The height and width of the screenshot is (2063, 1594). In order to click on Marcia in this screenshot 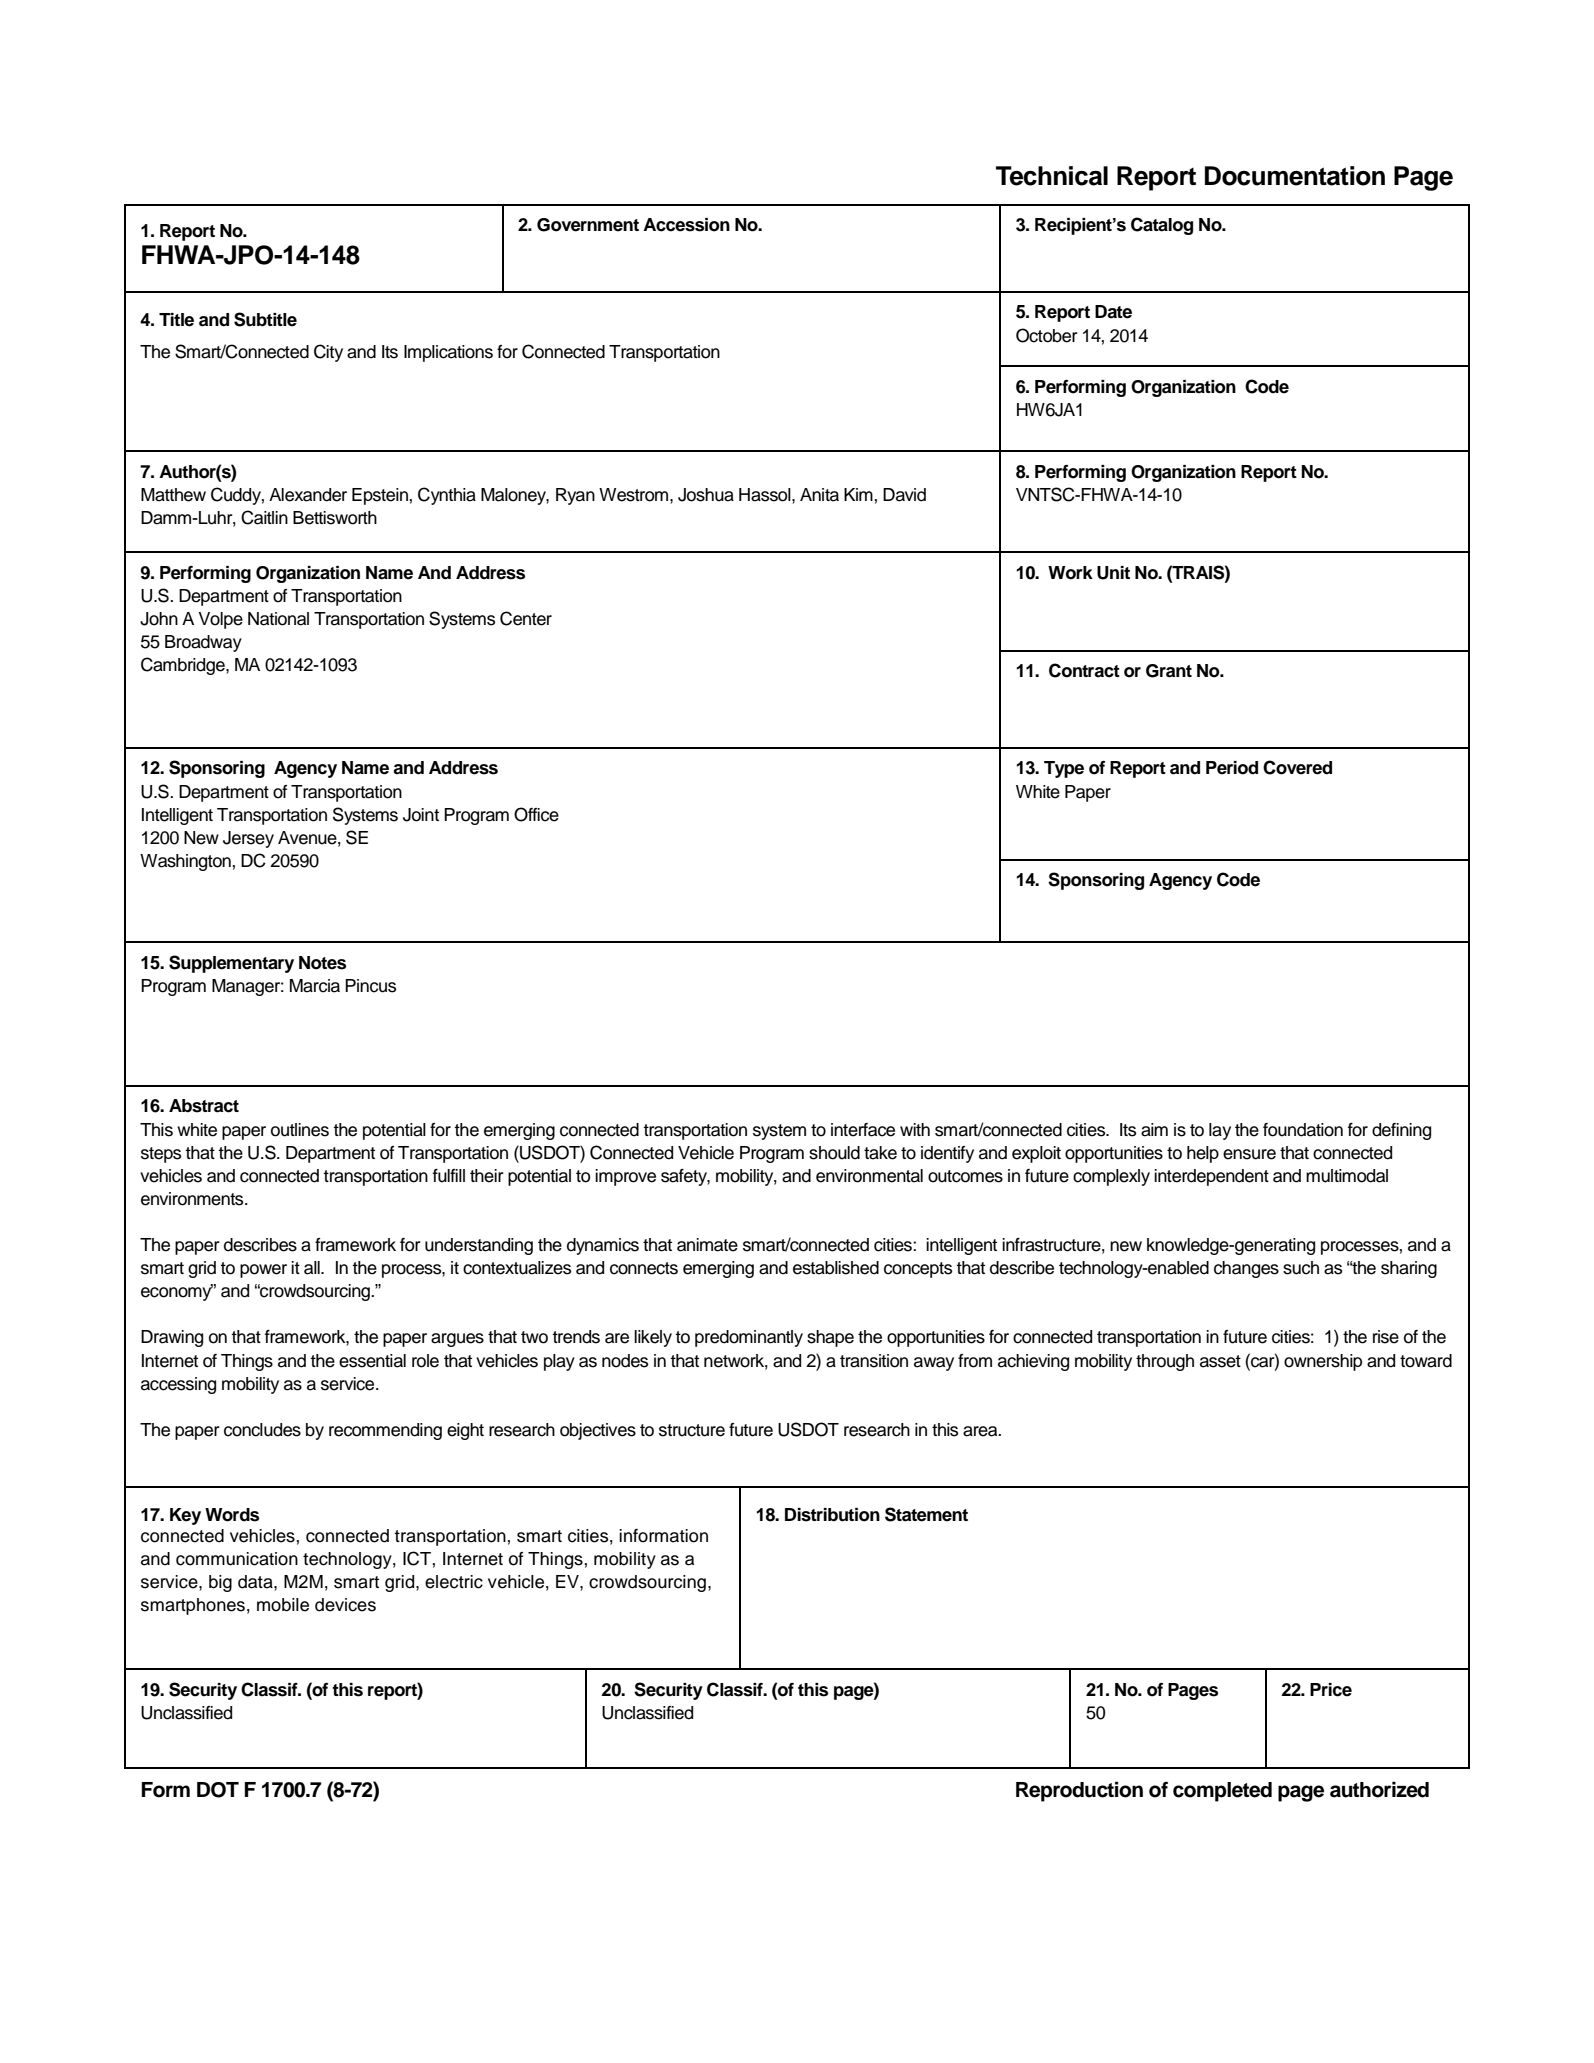, I will do `click(315, 986)`.
